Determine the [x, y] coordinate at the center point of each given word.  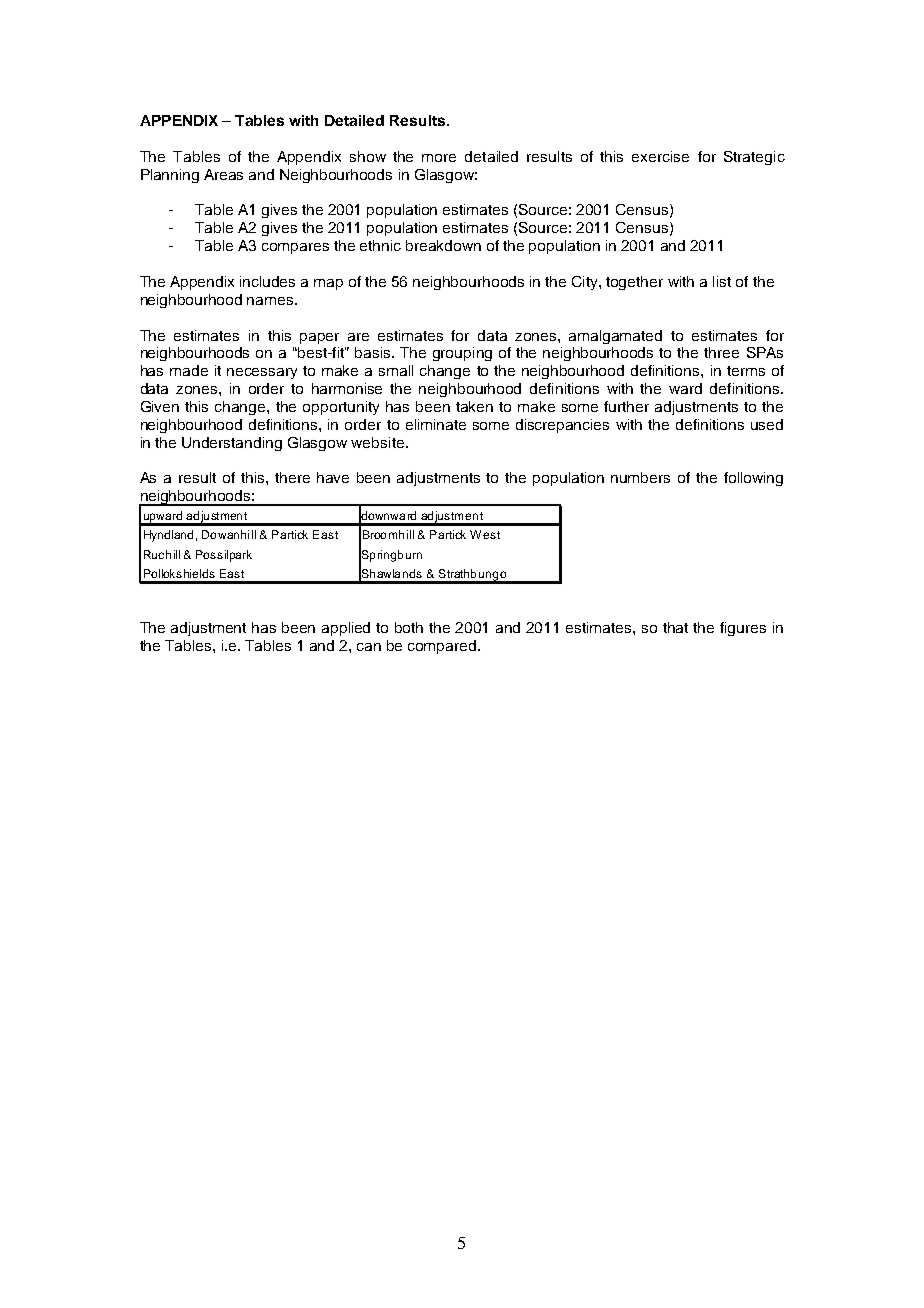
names [271, 301]
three [721, 352]
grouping [462, 354]
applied [346, 629]
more [439, 158]
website [379, 442]
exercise [660, 156]
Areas [223, 174]
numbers [640, 477]
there [292, 477]
